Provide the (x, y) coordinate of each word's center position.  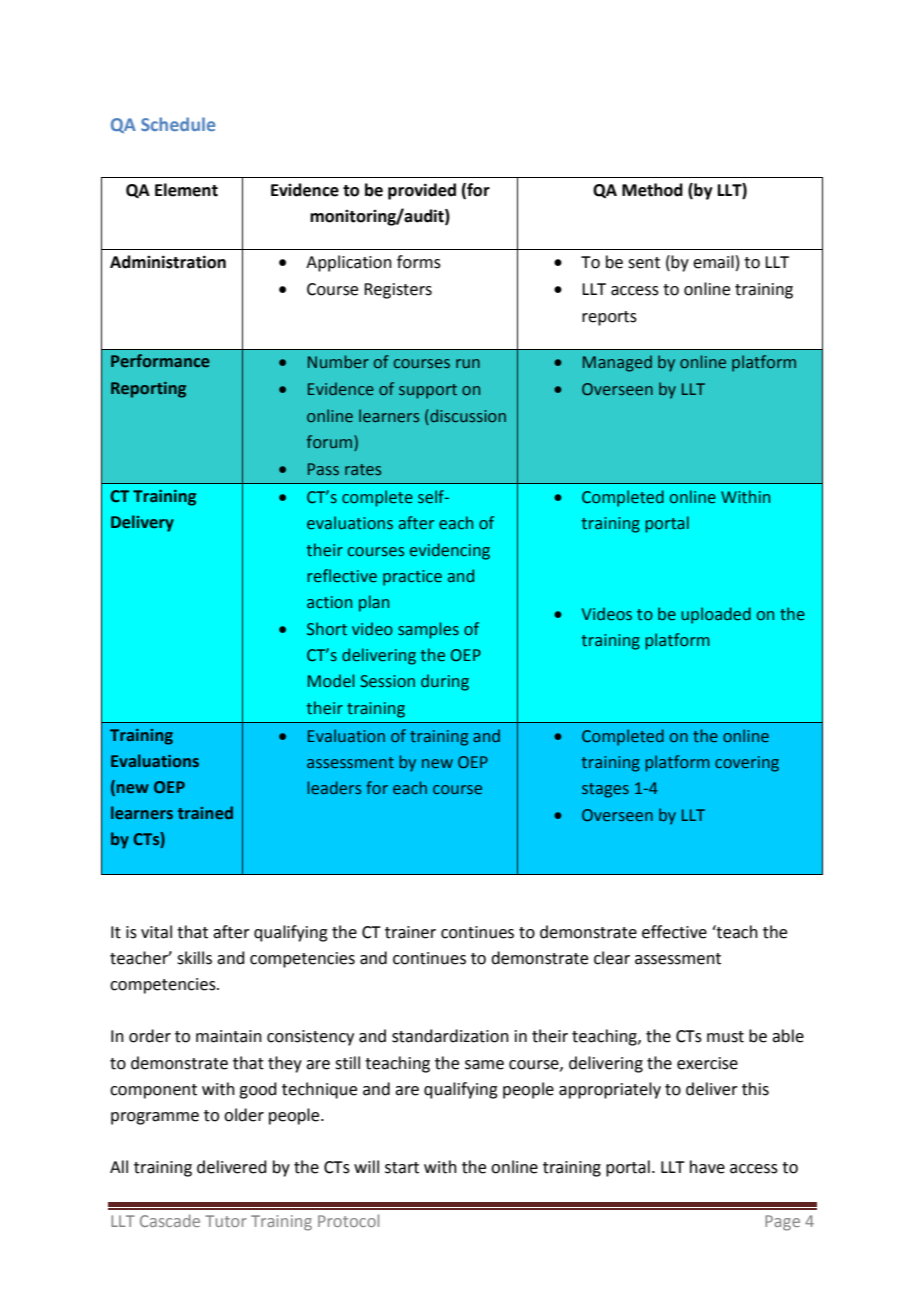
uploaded (716, 615)
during (445, 682)
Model (331, 681)
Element (186, 190)
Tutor (226, 1221)
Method (652, 190)
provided (422, 191)
